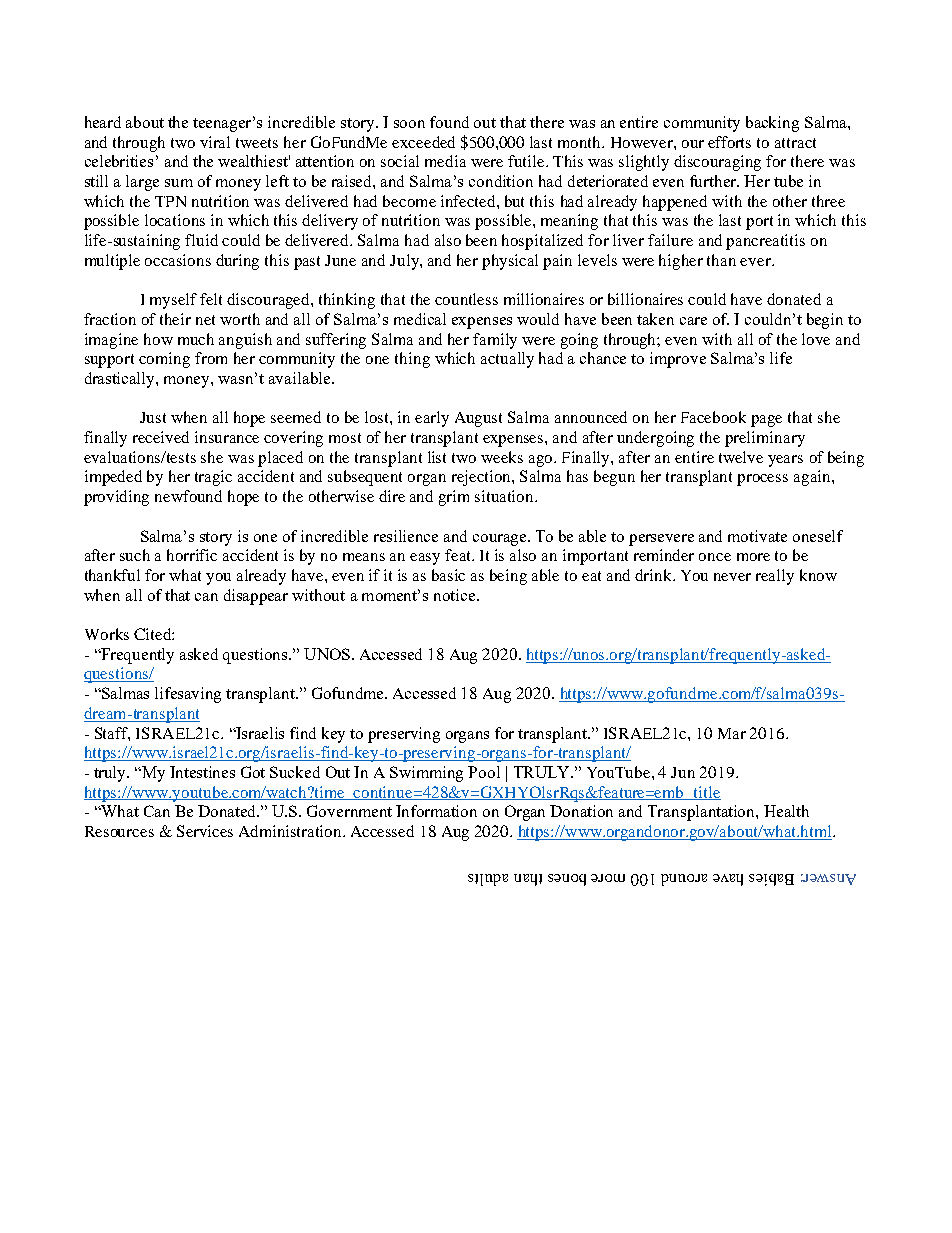 The image size is (952, 1233). What do you see at coordinates (436, 811) in the screenshot?
I see `Information` at bounding box center [436, 811].
